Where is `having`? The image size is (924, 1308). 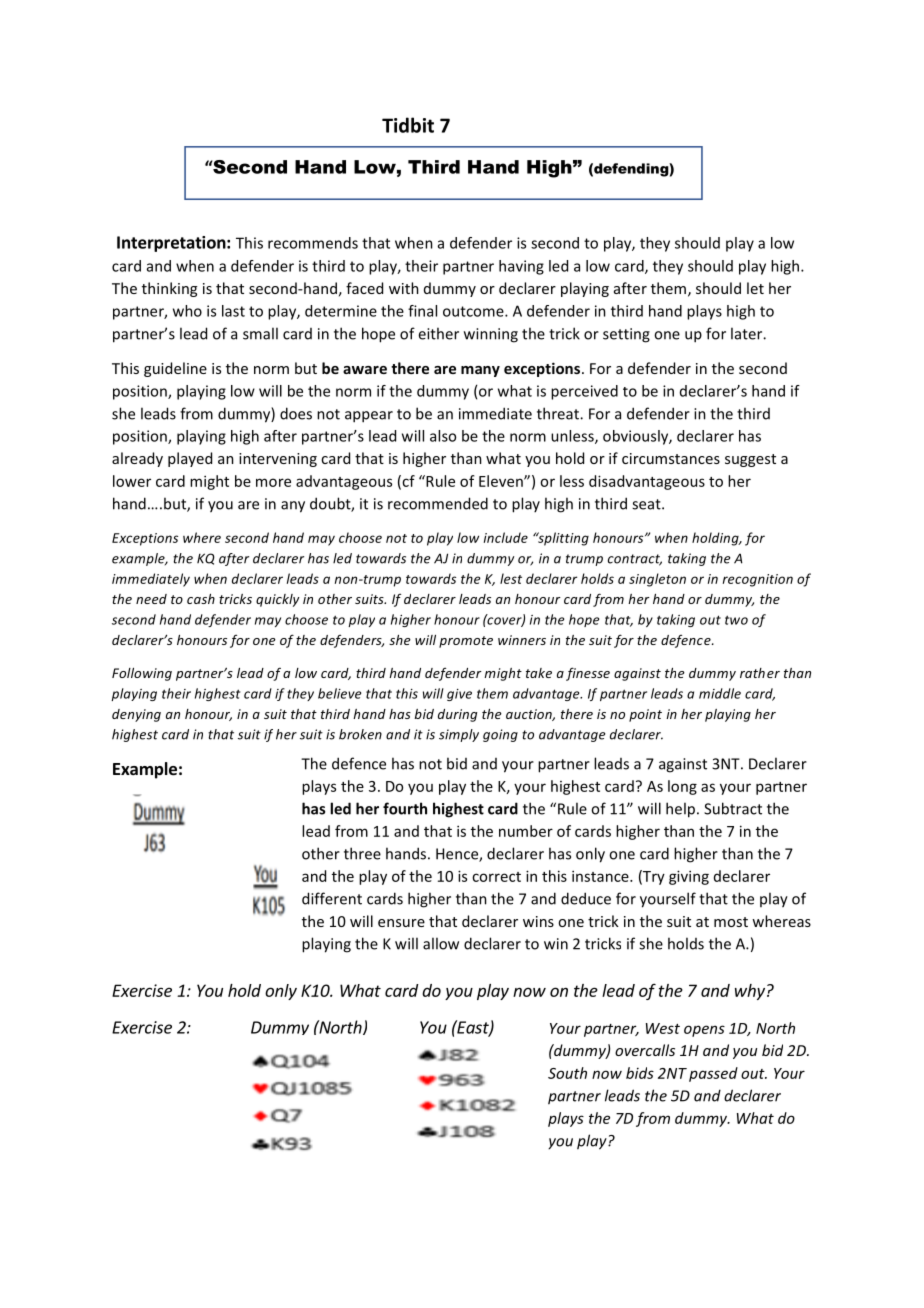 having is located at coordinates (521, 267).
